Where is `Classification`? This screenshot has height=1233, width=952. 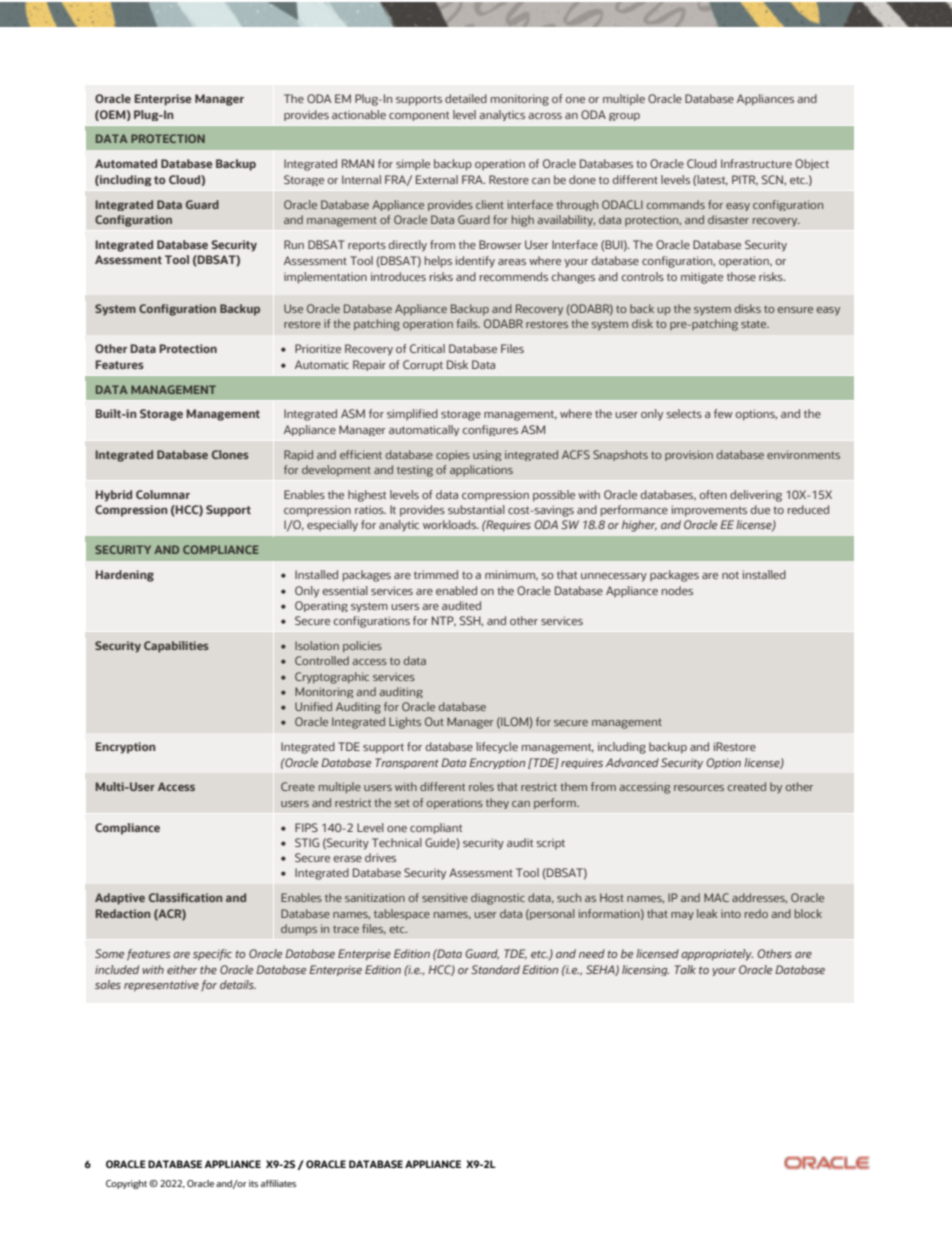 Classification is located at coordinates (185, 897).
